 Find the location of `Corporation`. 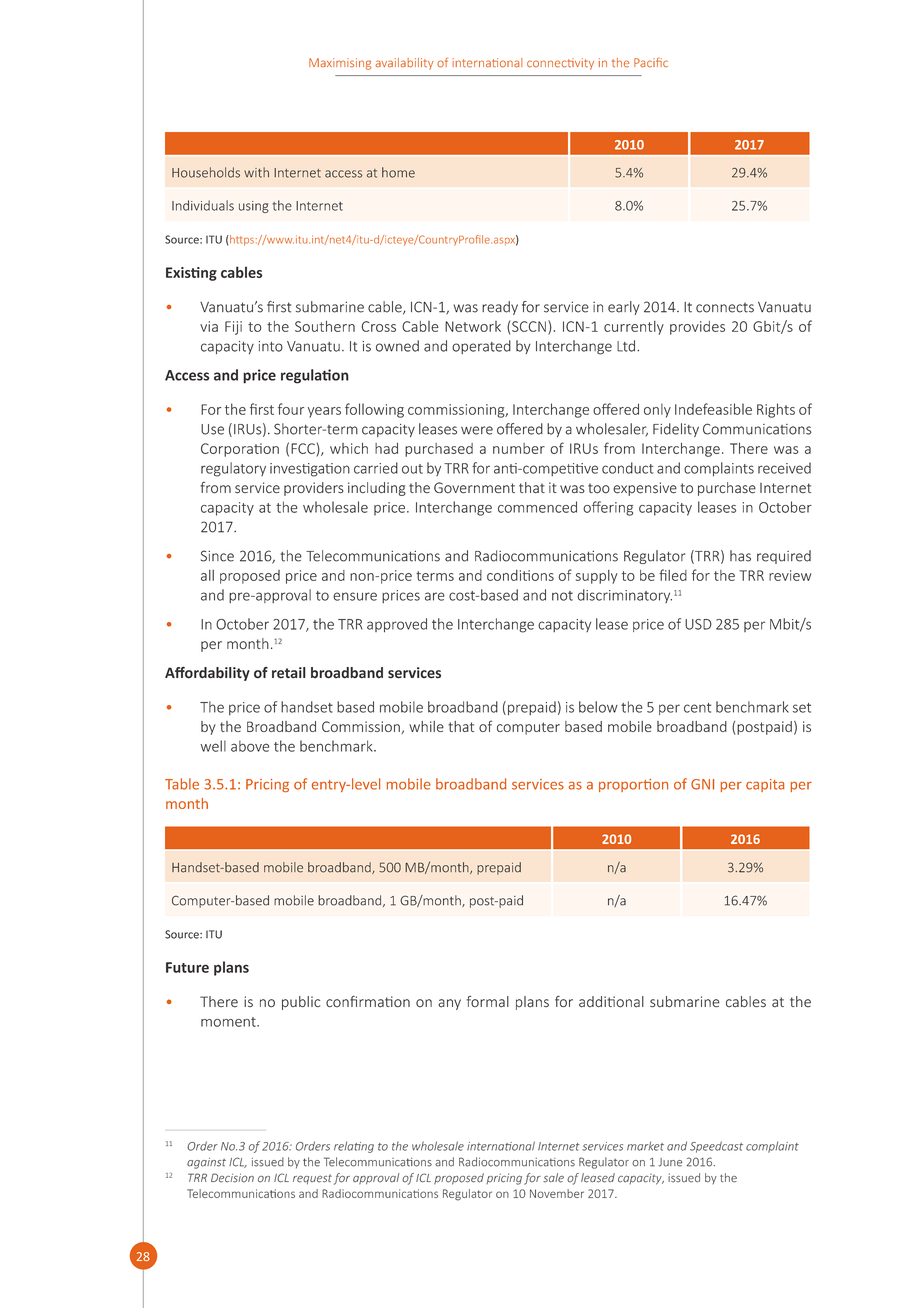

Corporation is located at coordinates (240, 450).
